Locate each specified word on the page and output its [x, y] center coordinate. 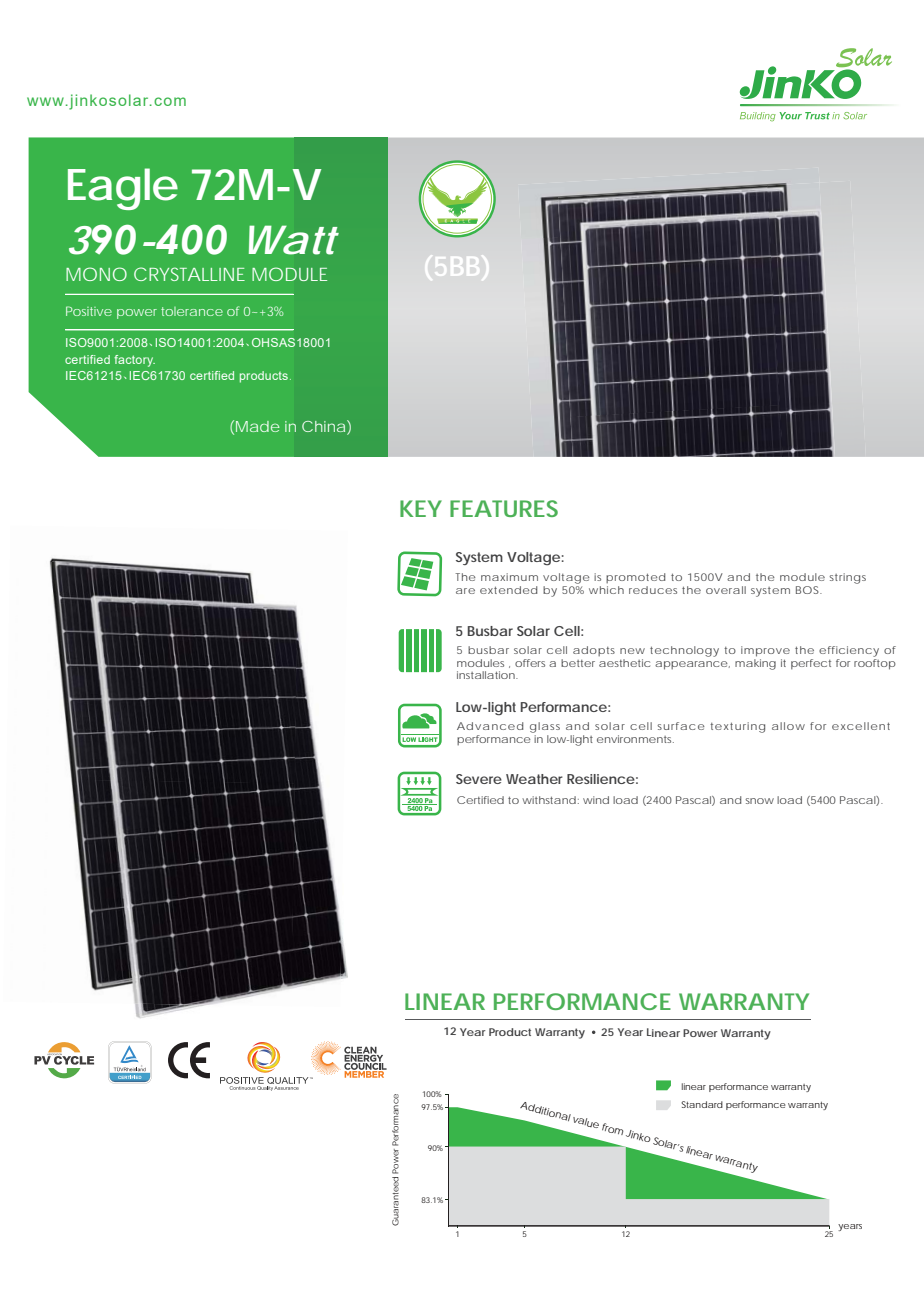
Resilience [601, 779]
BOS [809, 590]
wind [596, 800]
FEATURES [504, 508]
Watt [294, 240]
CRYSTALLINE [189, 274]
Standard [702, 1104]
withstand [549, 800]
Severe [479, 779]
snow [759, 801]
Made [258, 426]
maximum [509, 577]
